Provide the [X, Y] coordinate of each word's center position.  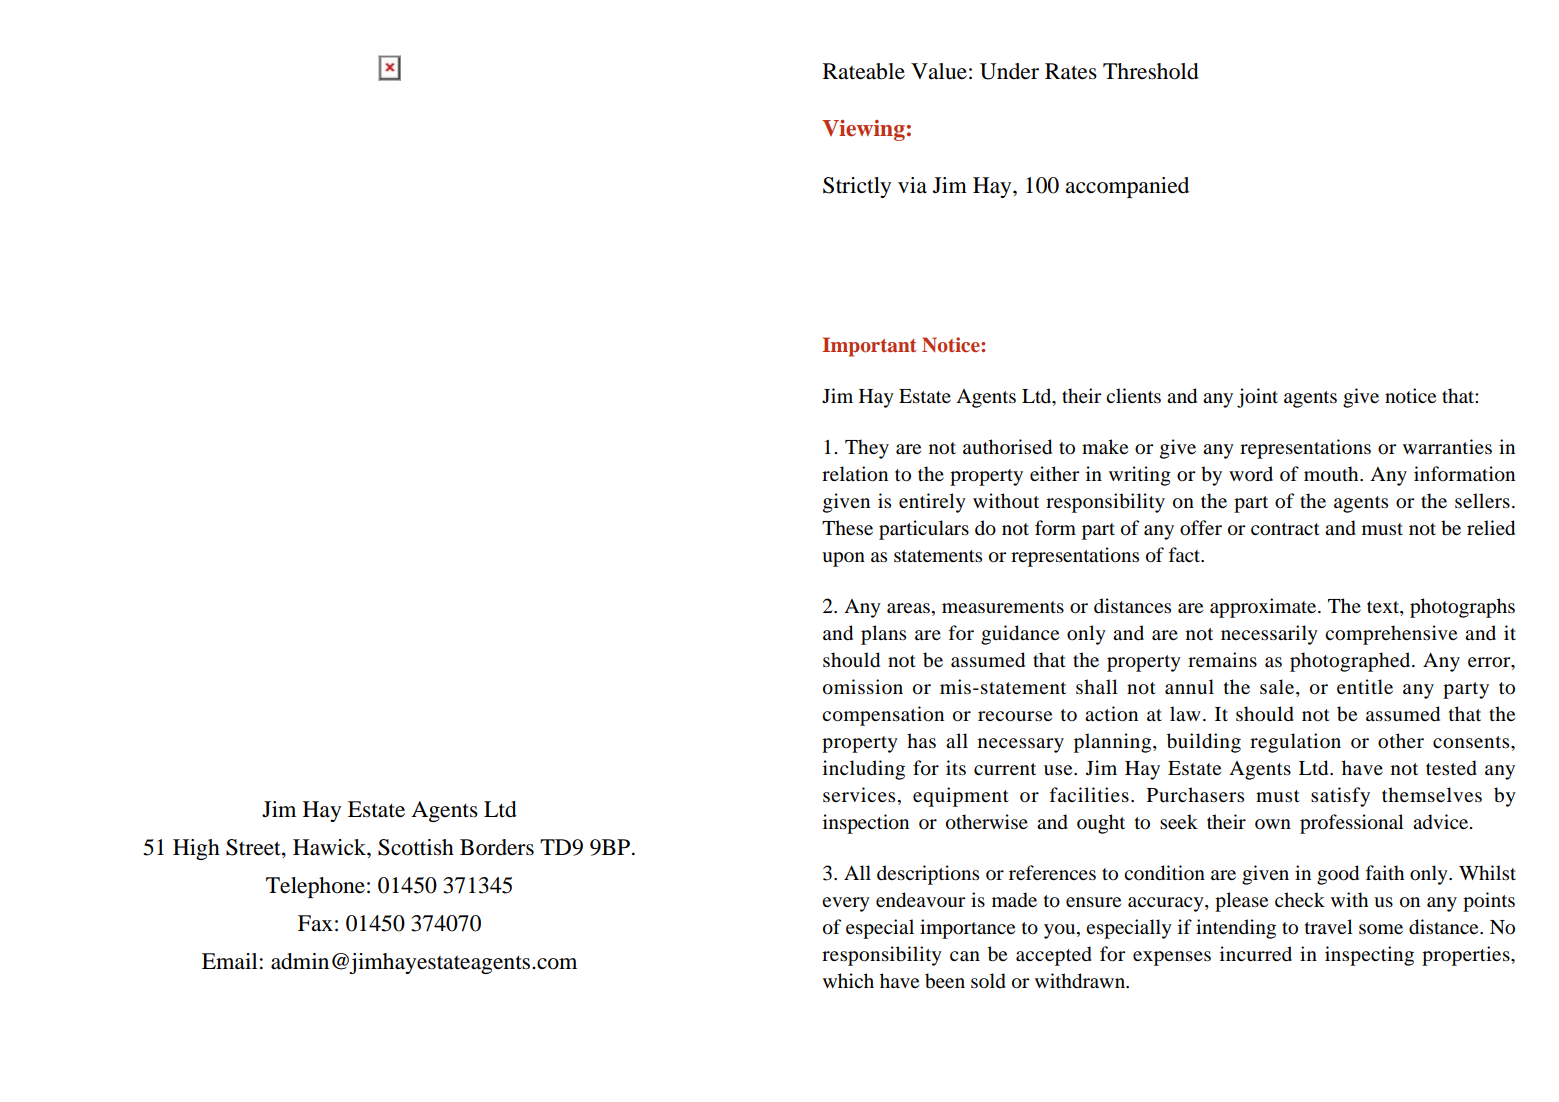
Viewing [863, 130]
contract [1285, 529]
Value [939, 71]
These [847, 527]
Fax [315, 923]
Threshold [1151, 71]
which [848, 980]
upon [843, 559]
